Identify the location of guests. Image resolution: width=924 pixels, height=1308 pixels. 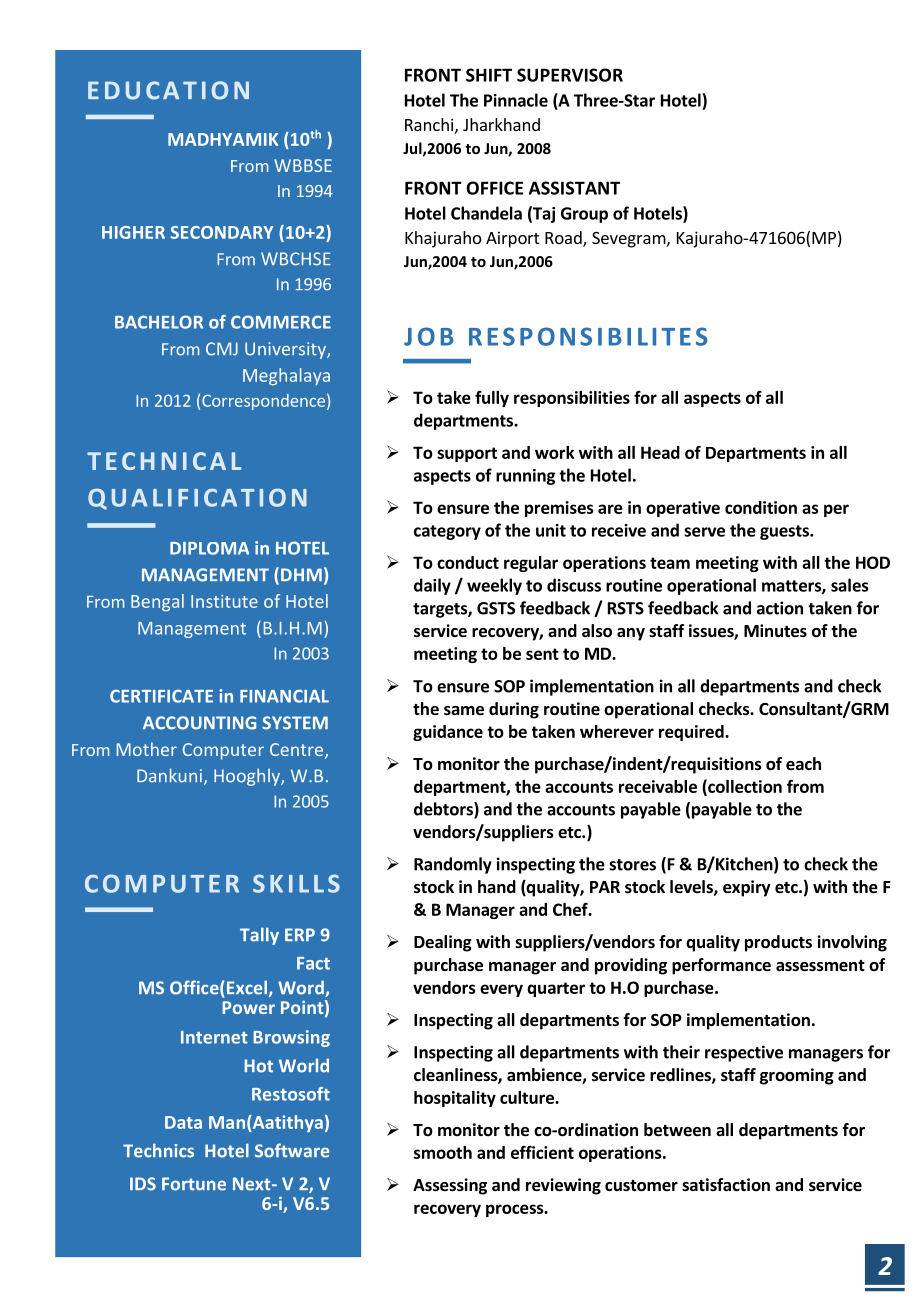
(785, 532).
